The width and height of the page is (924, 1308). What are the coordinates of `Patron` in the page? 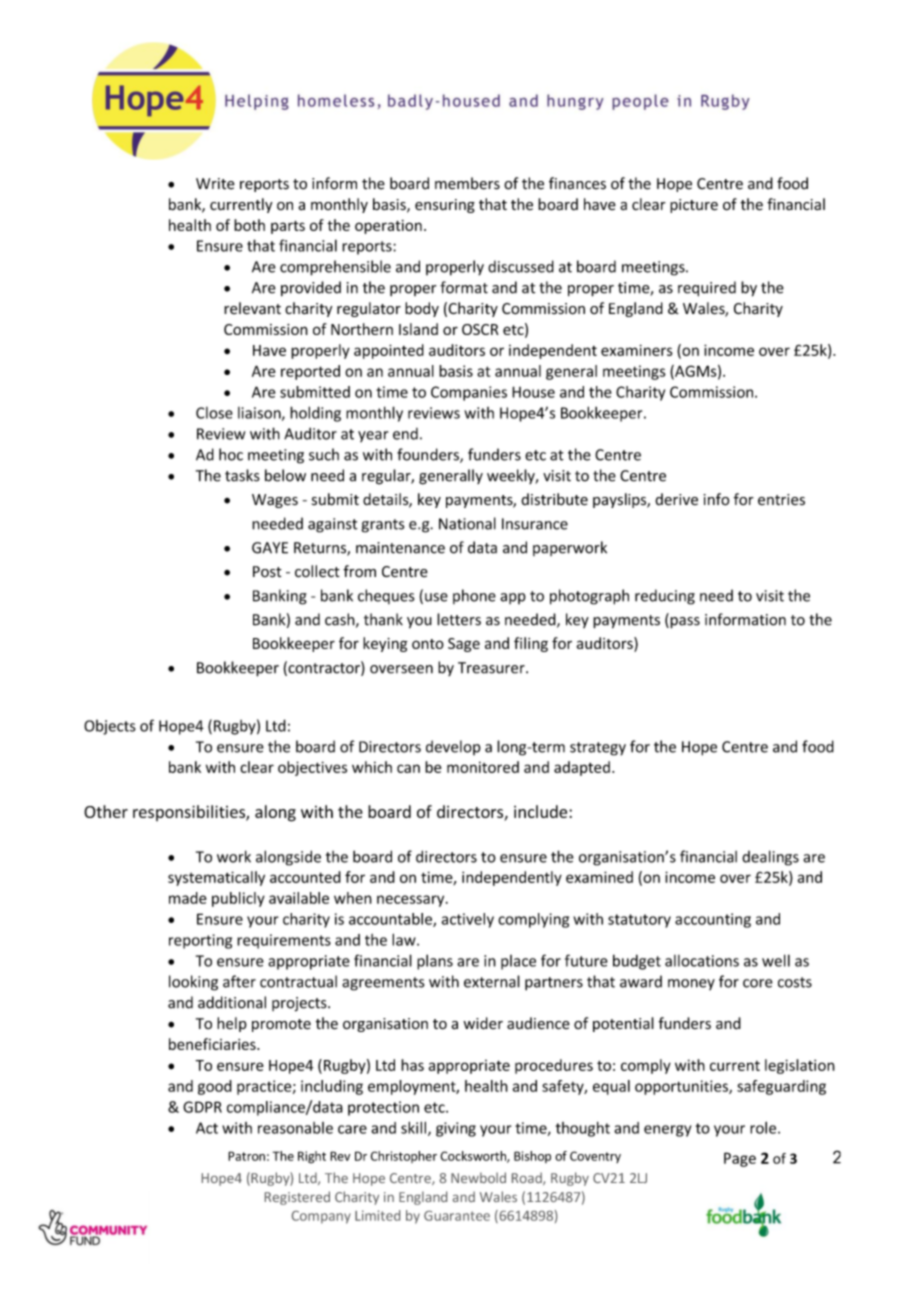 It's located at (246, 1156).
